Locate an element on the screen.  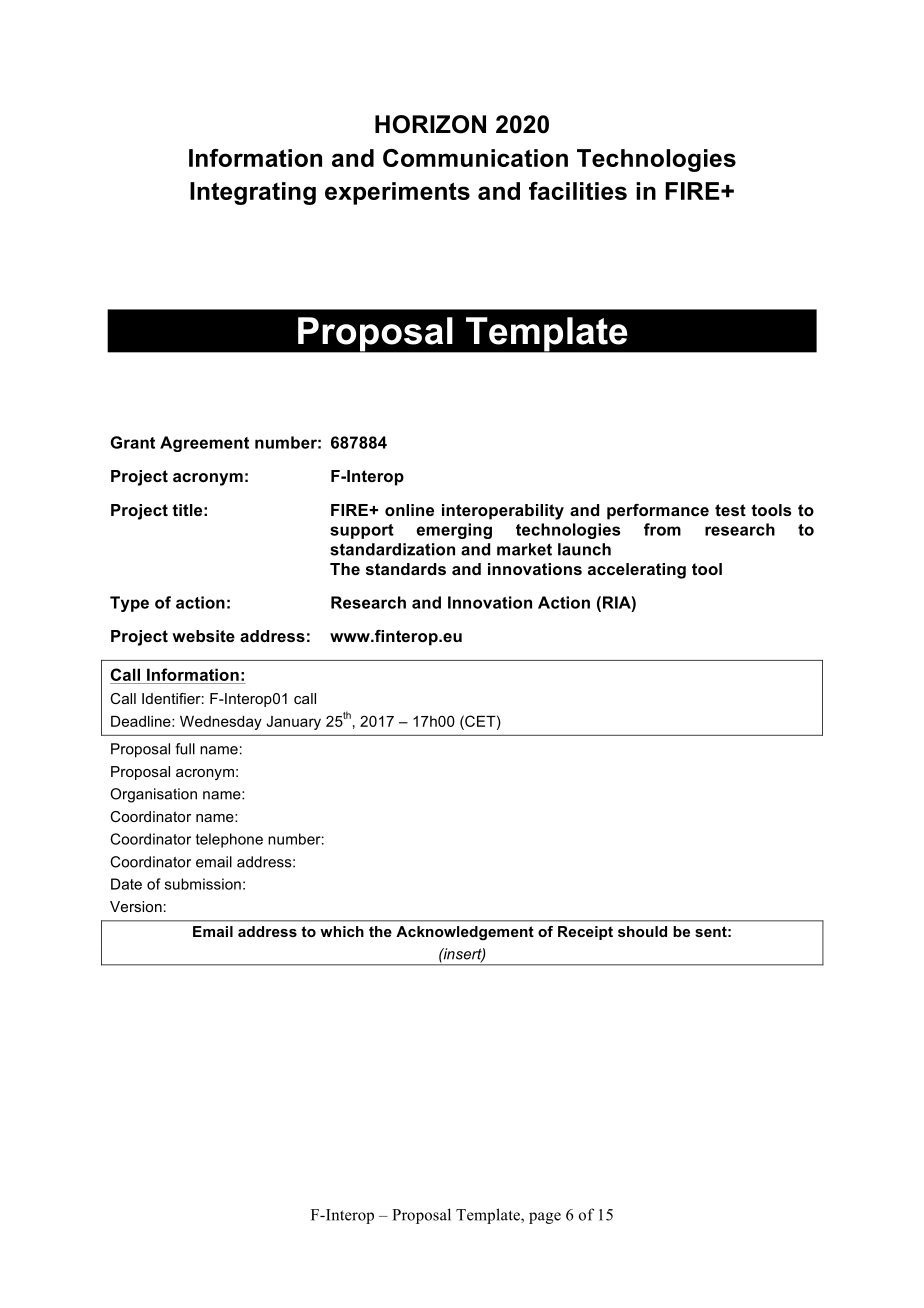
experiments is located at coordinates (397, 193).
